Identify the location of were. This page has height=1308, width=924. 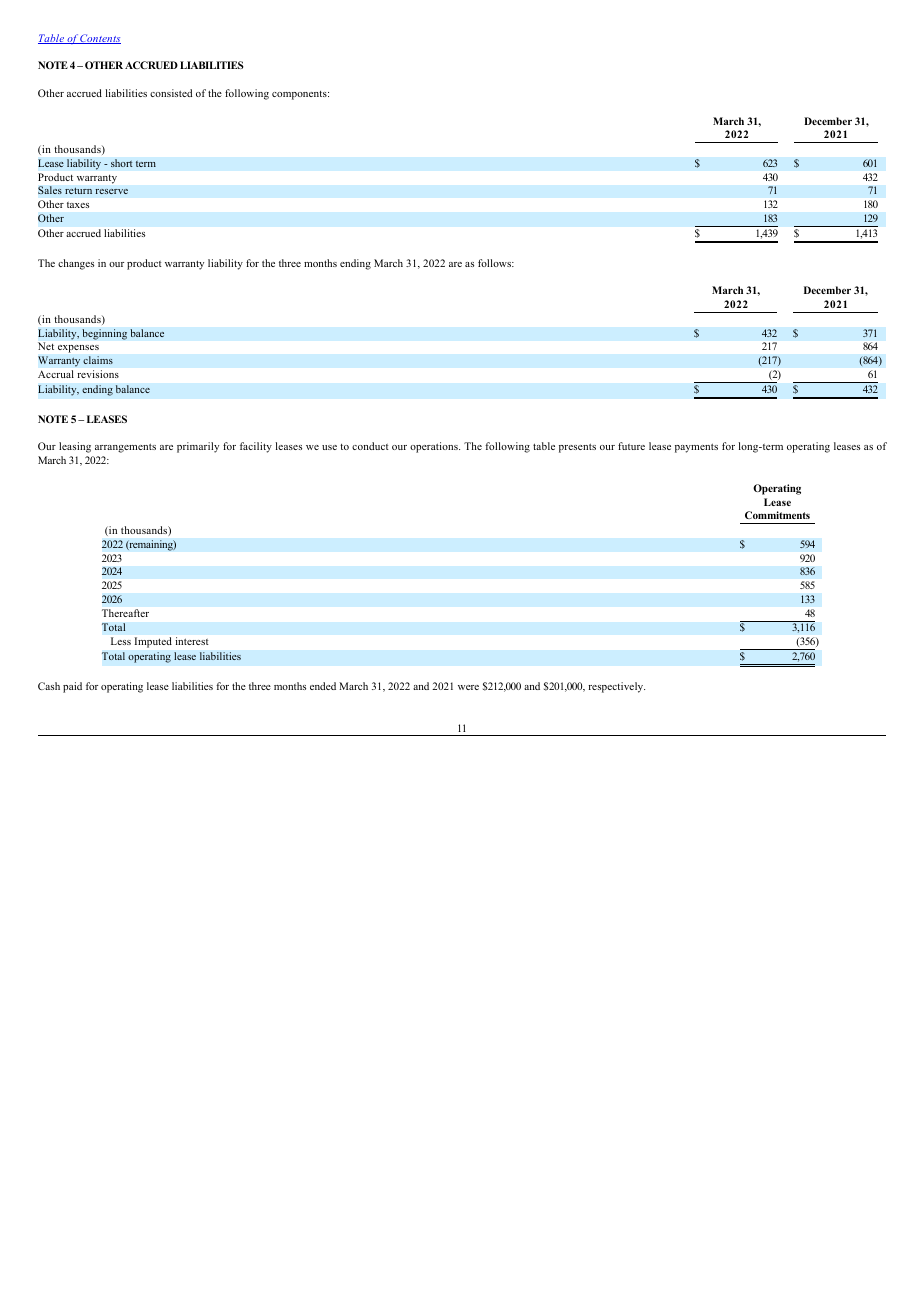
(468, 687).
